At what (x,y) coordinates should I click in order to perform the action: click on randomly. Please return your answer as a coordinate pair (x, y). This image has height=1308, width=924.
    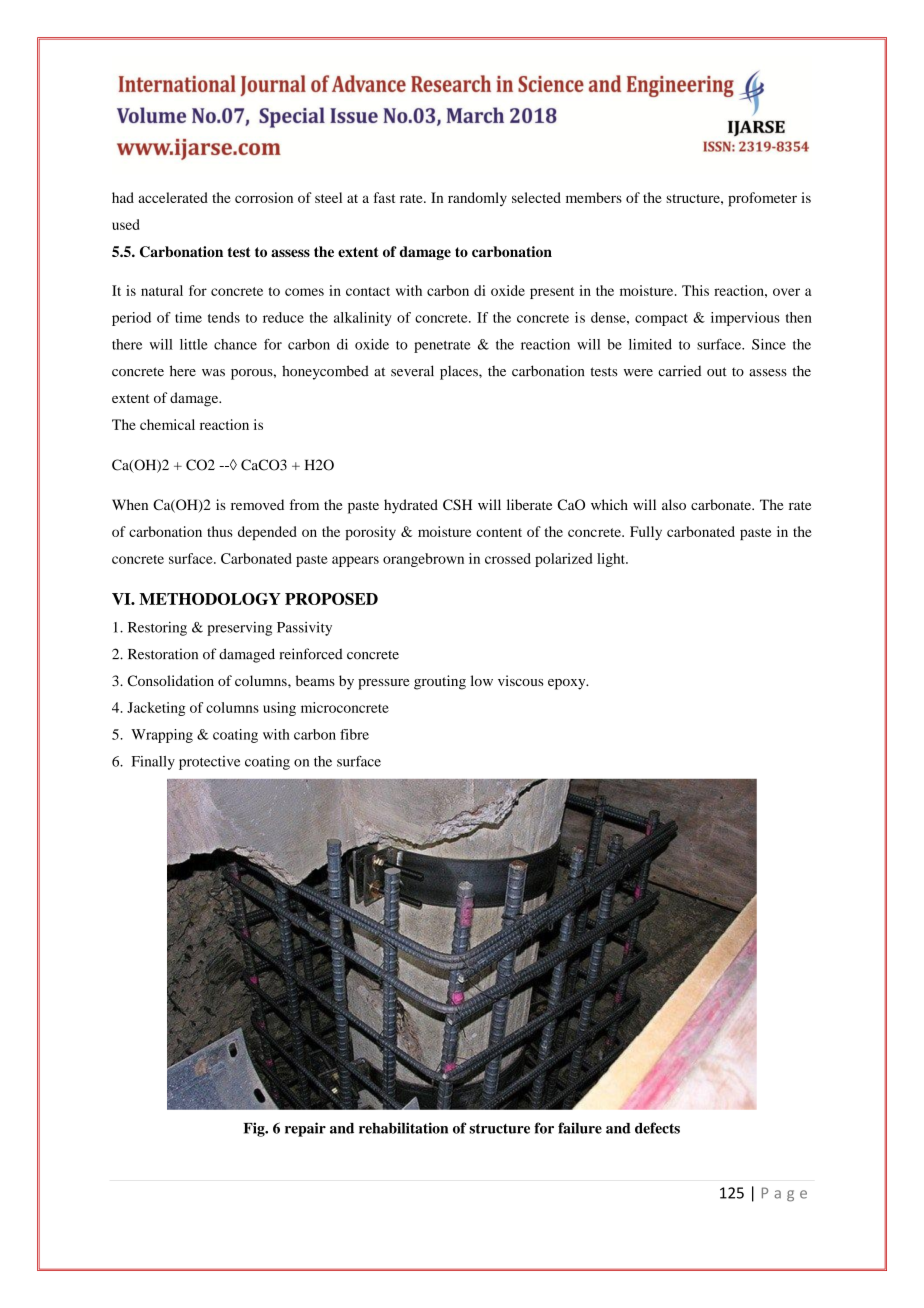
    Looking at the image, I should click on (477, 199).
